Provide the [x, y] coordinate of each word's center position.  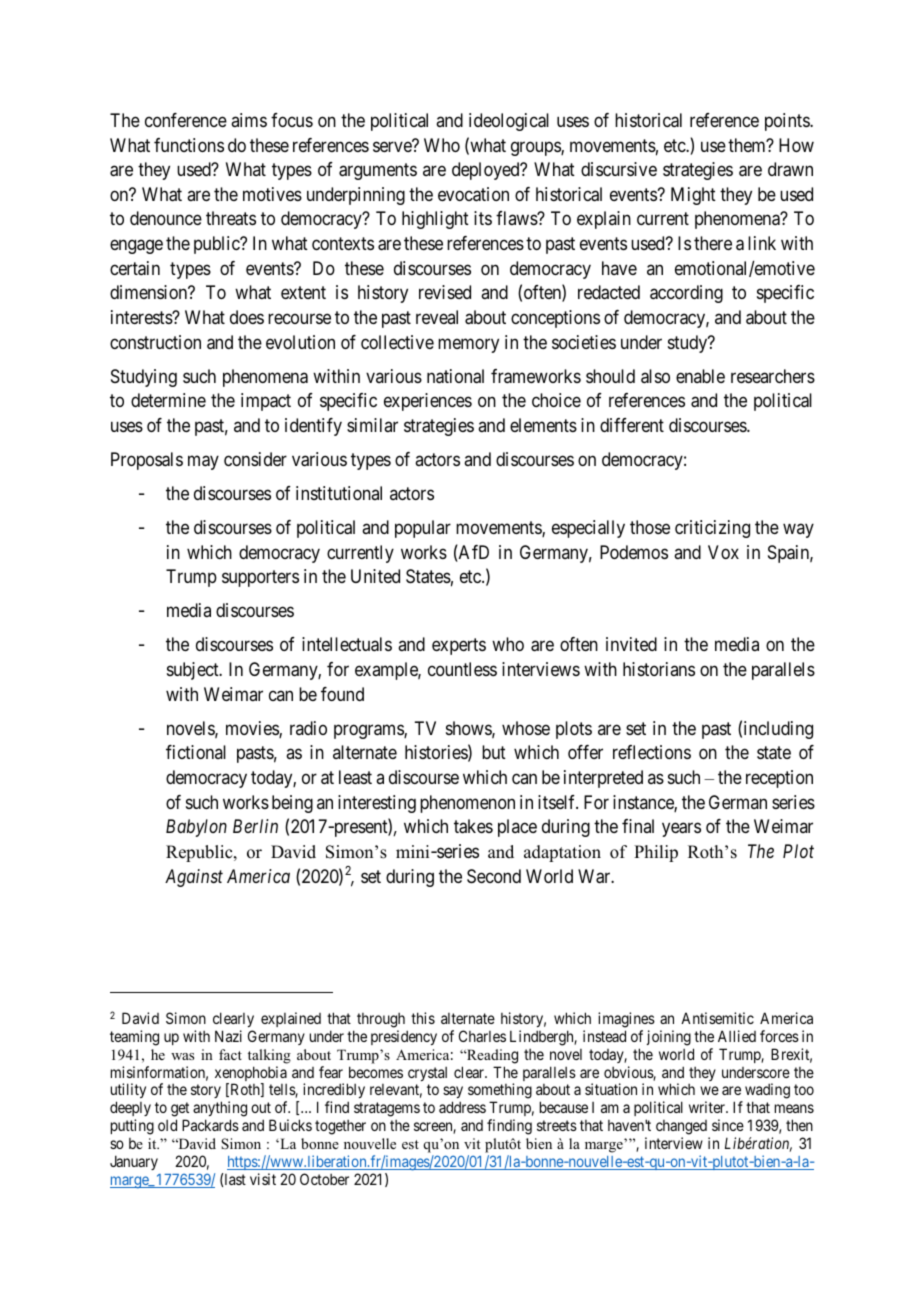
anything [220, 1110]
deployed [487, 171]
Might [693, 196]
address [462, 1107]
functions [189, 145]
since [728, 1125]
